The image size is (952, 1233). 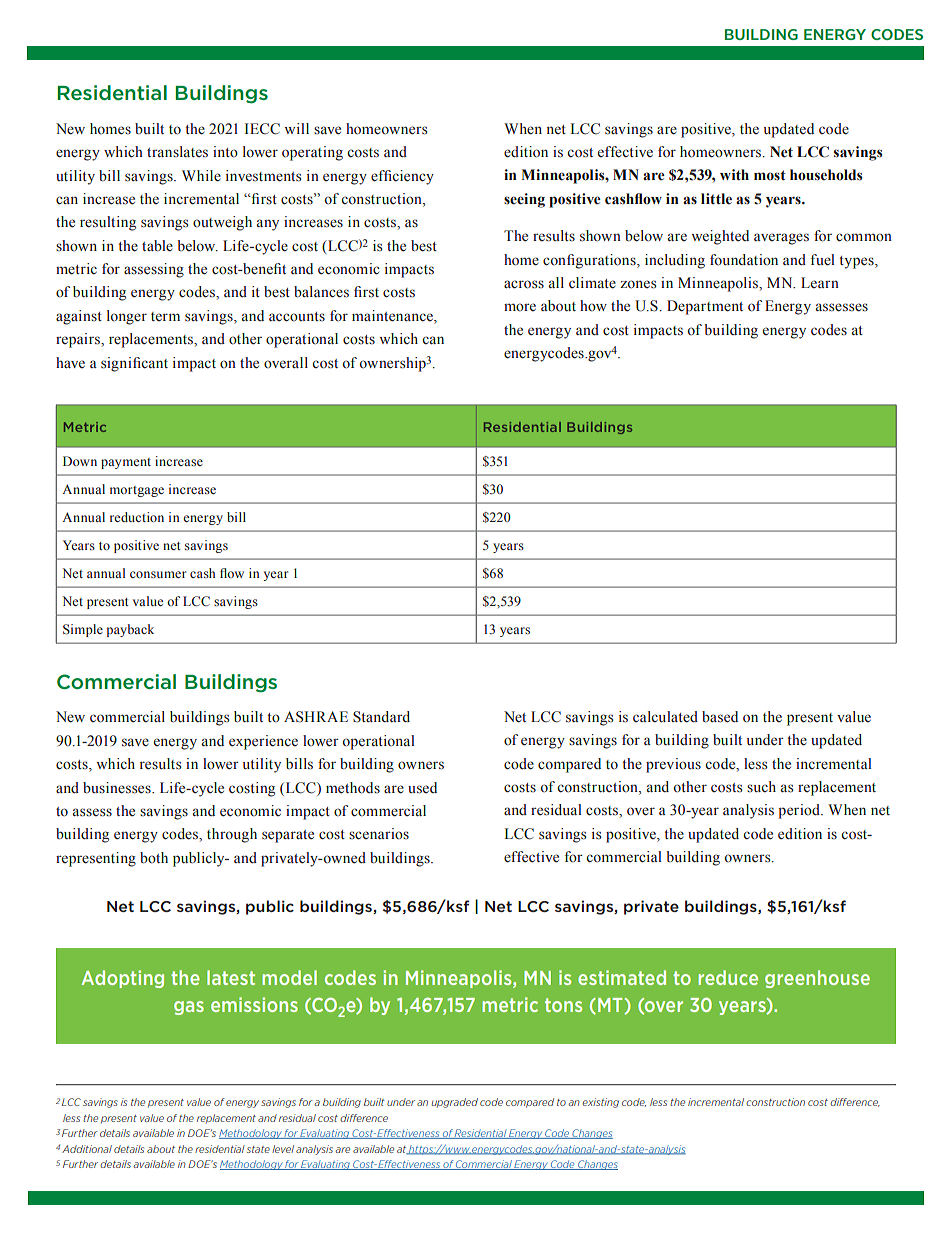 I want to click on translates, so click(x=177, y=152).
